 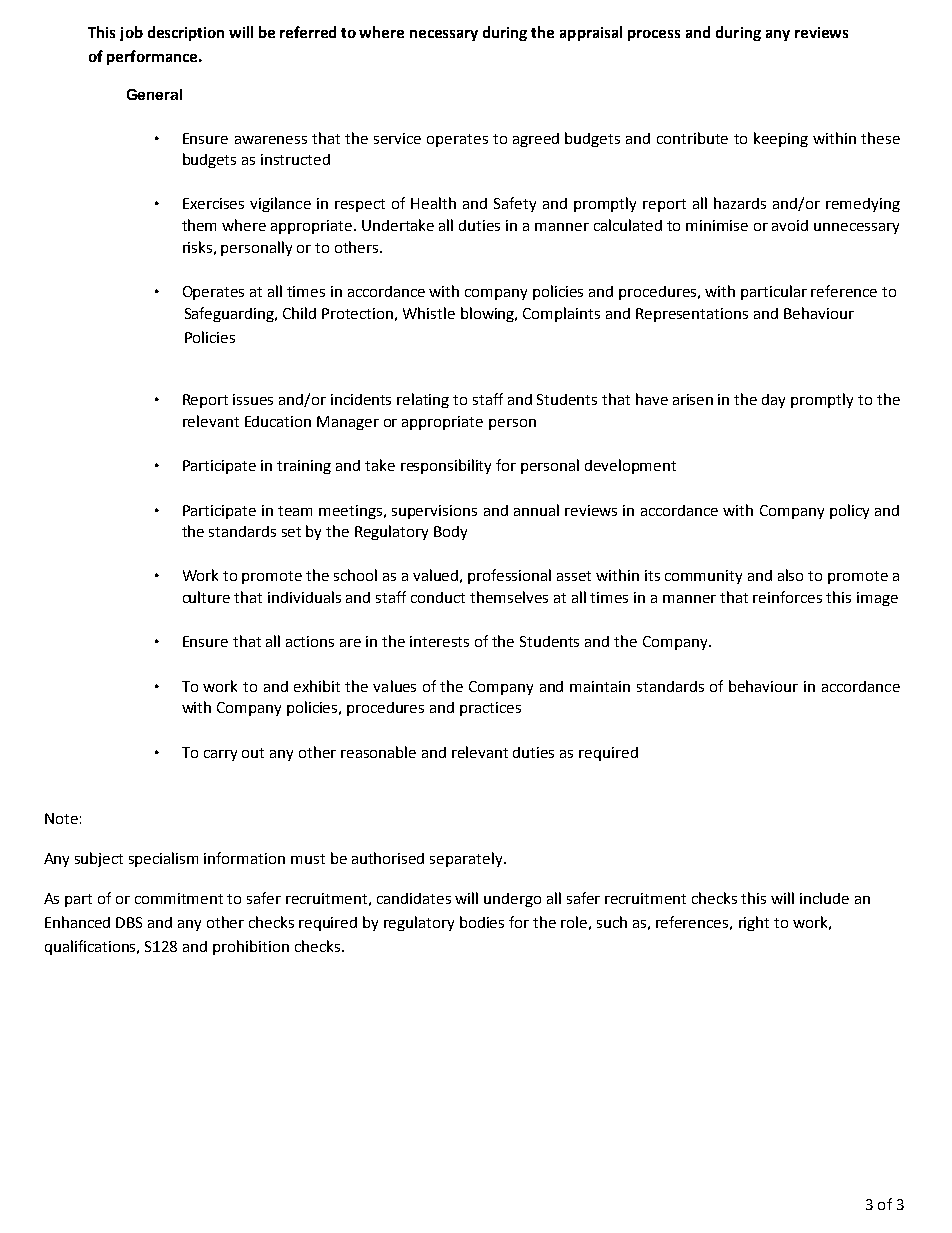 I want to click on Safeguarding, so click(x=231, y=314).
